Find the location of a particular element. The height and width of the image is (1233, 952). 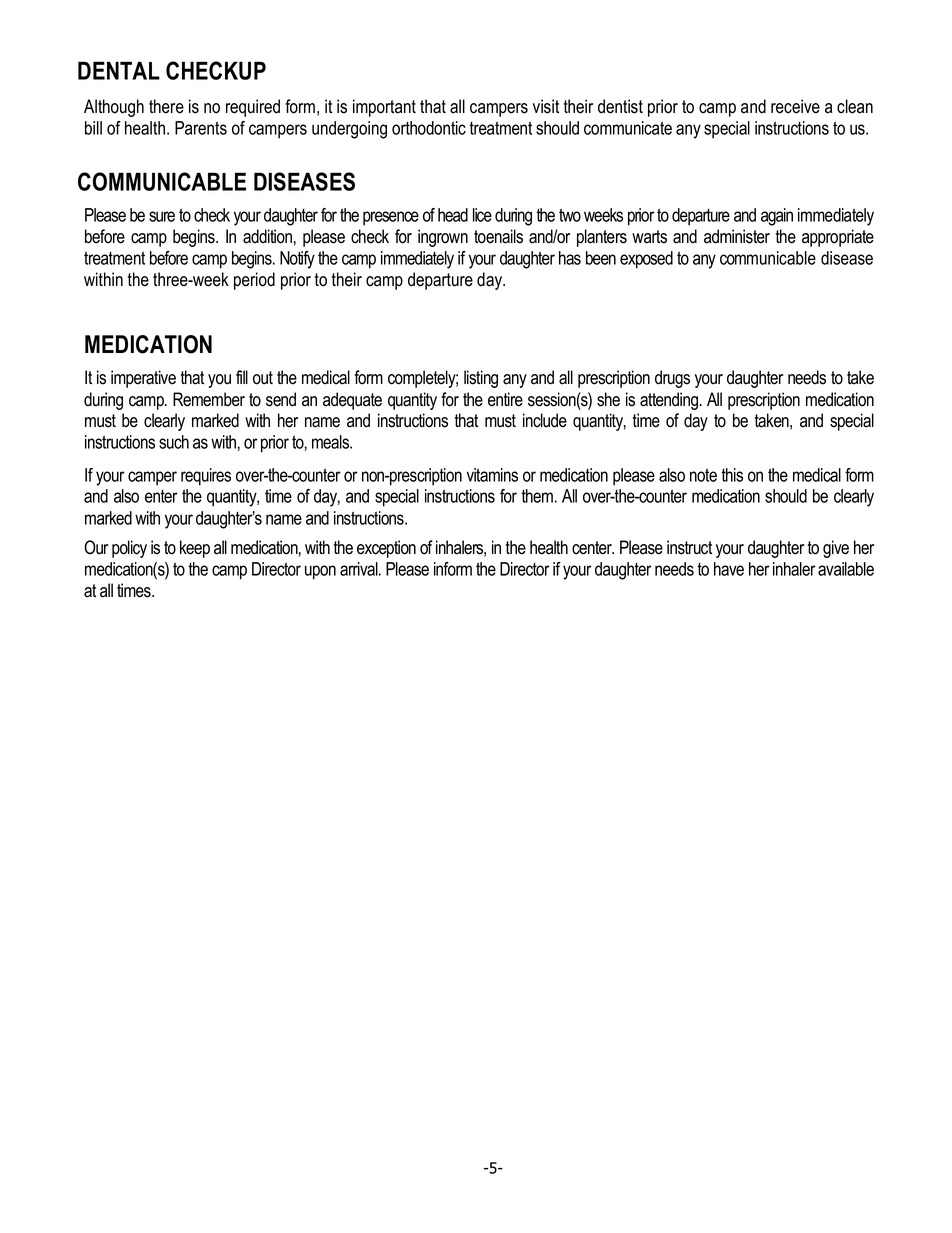

sure is located at coordinates (162, 216).
